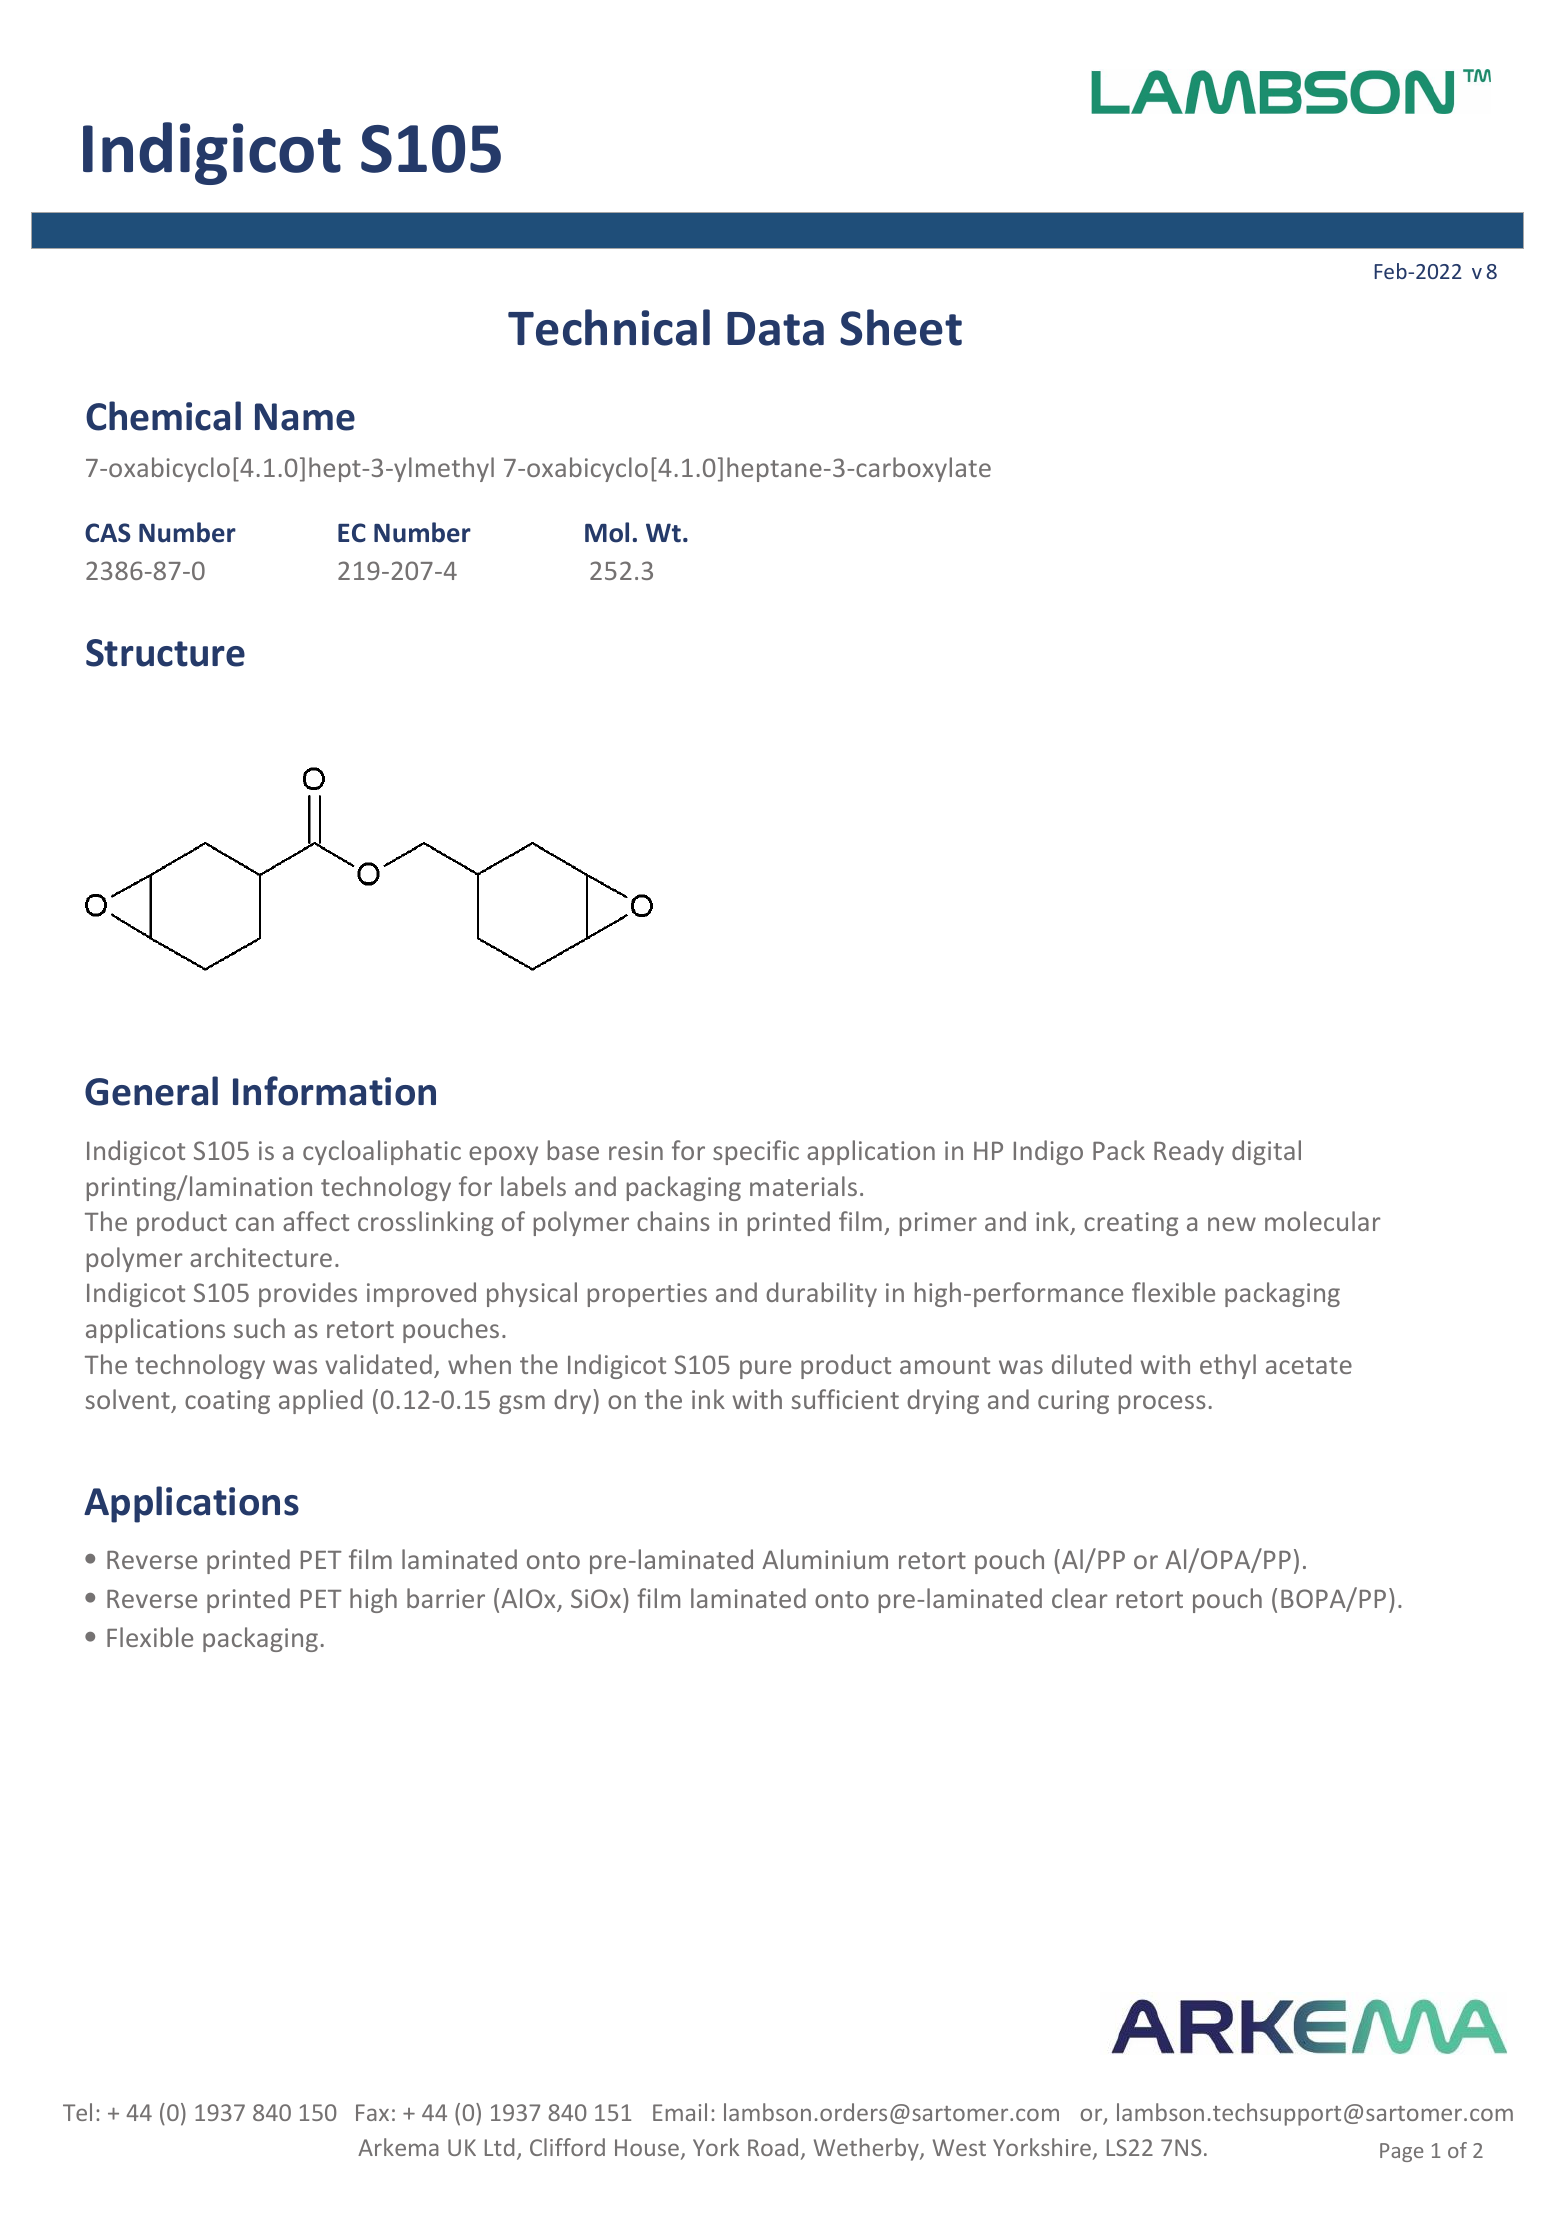 The width and height of the document is (1566, 2214). What do you see at coordinates (305, 417) in the document?
I see `Name` at bounding box center [305, 417].
